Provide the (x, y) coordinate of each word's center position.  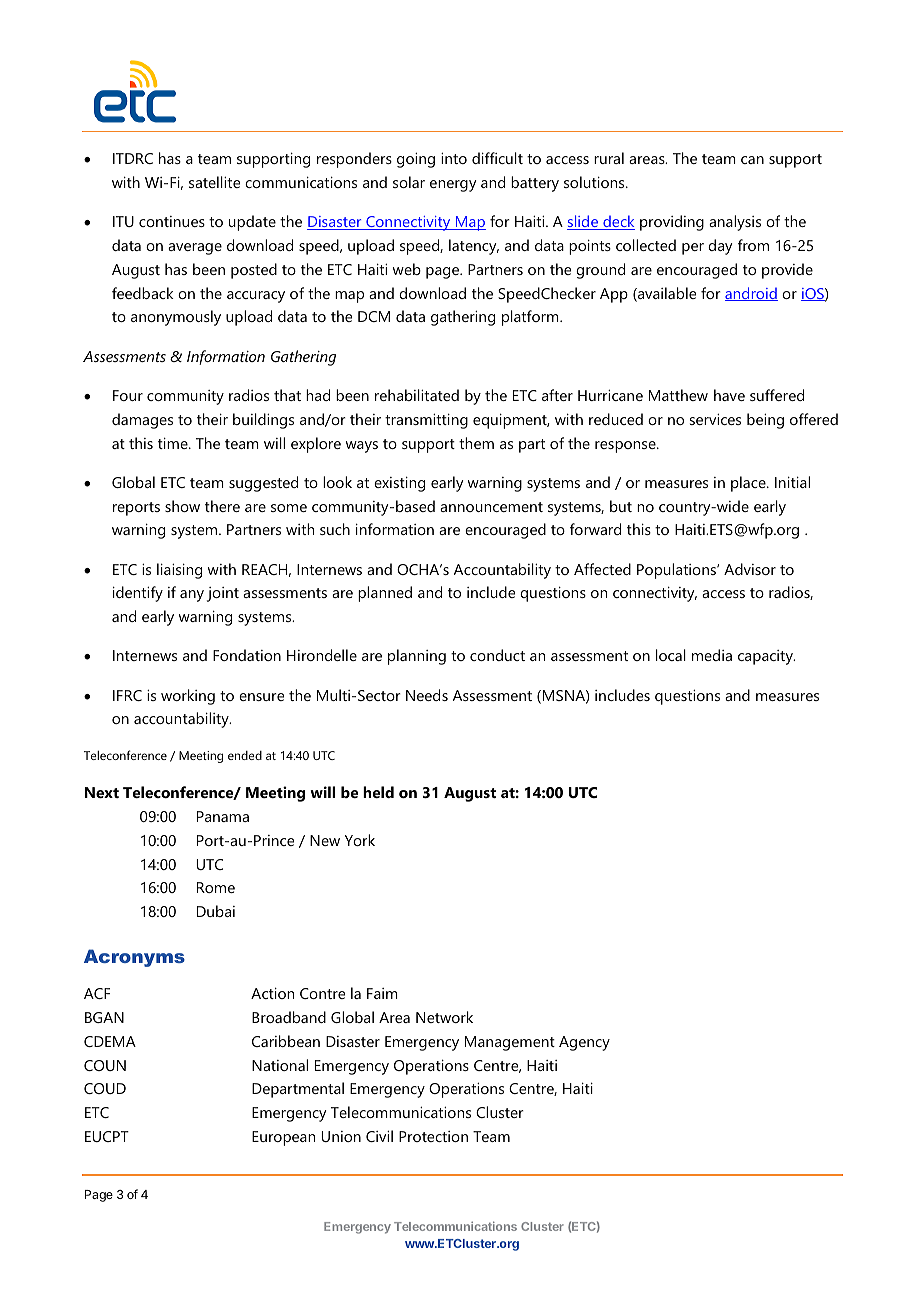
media (712, 655)
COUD (105, 1088)
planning (417, 657)
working (188, 697)
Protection (433, 1136)
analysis (735, 223)
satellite (214, 182)
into (454, 158)
